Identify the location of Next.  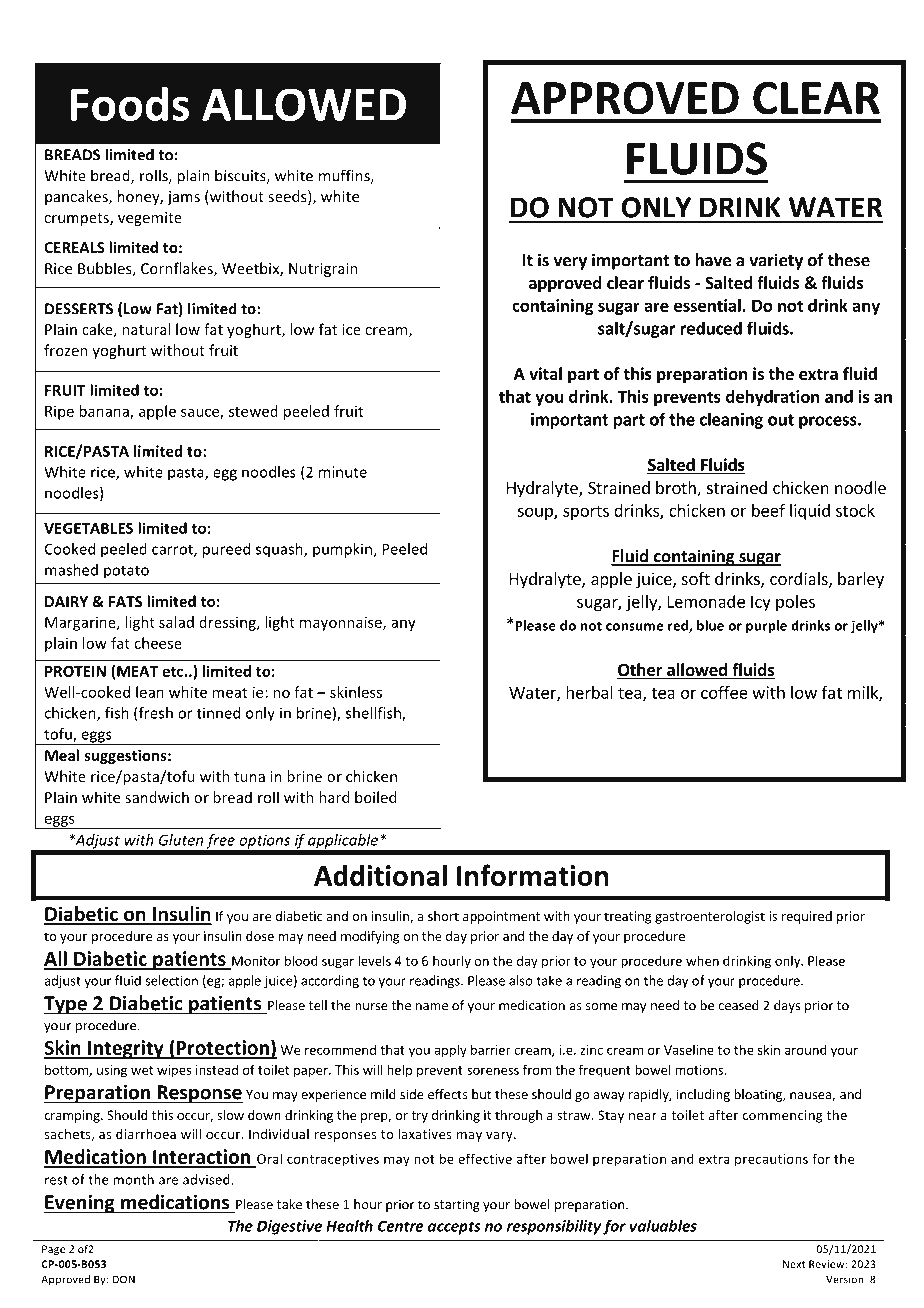
(794, 1264).
